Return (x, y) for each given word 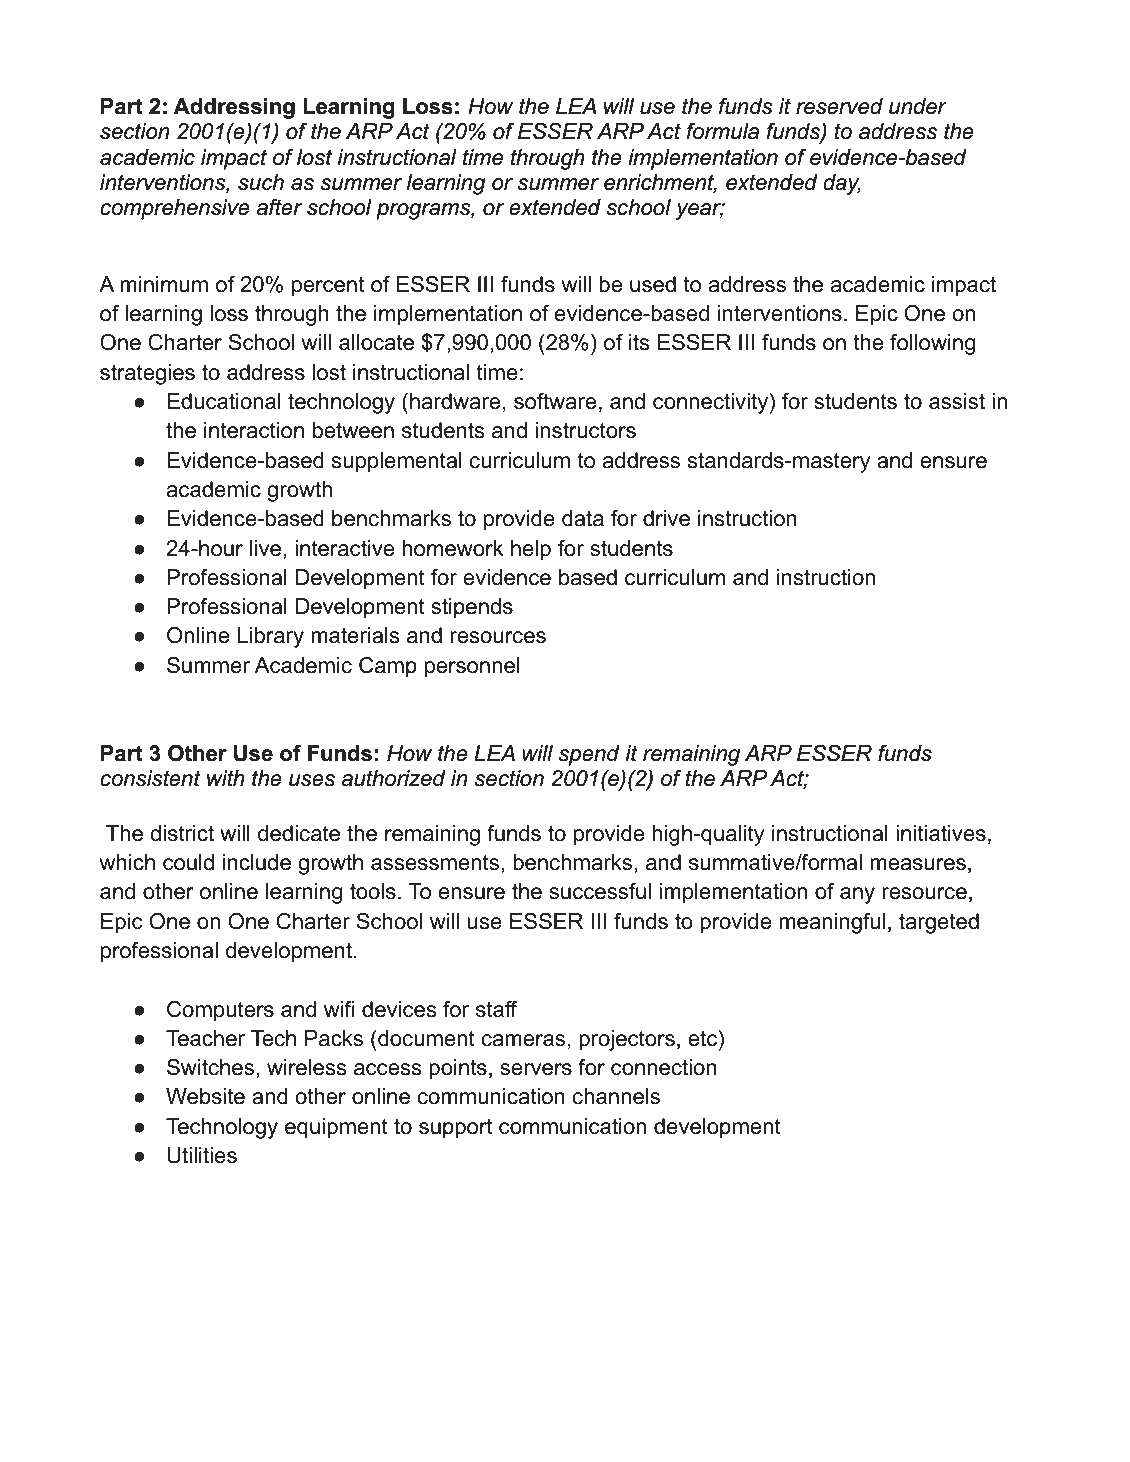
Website (205, 1096)
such (261, 182)
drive (666, 518)
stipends (472, 608)
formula (723, 131)
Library (271, 637)
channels (616, 1096)
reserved (839, 106)
